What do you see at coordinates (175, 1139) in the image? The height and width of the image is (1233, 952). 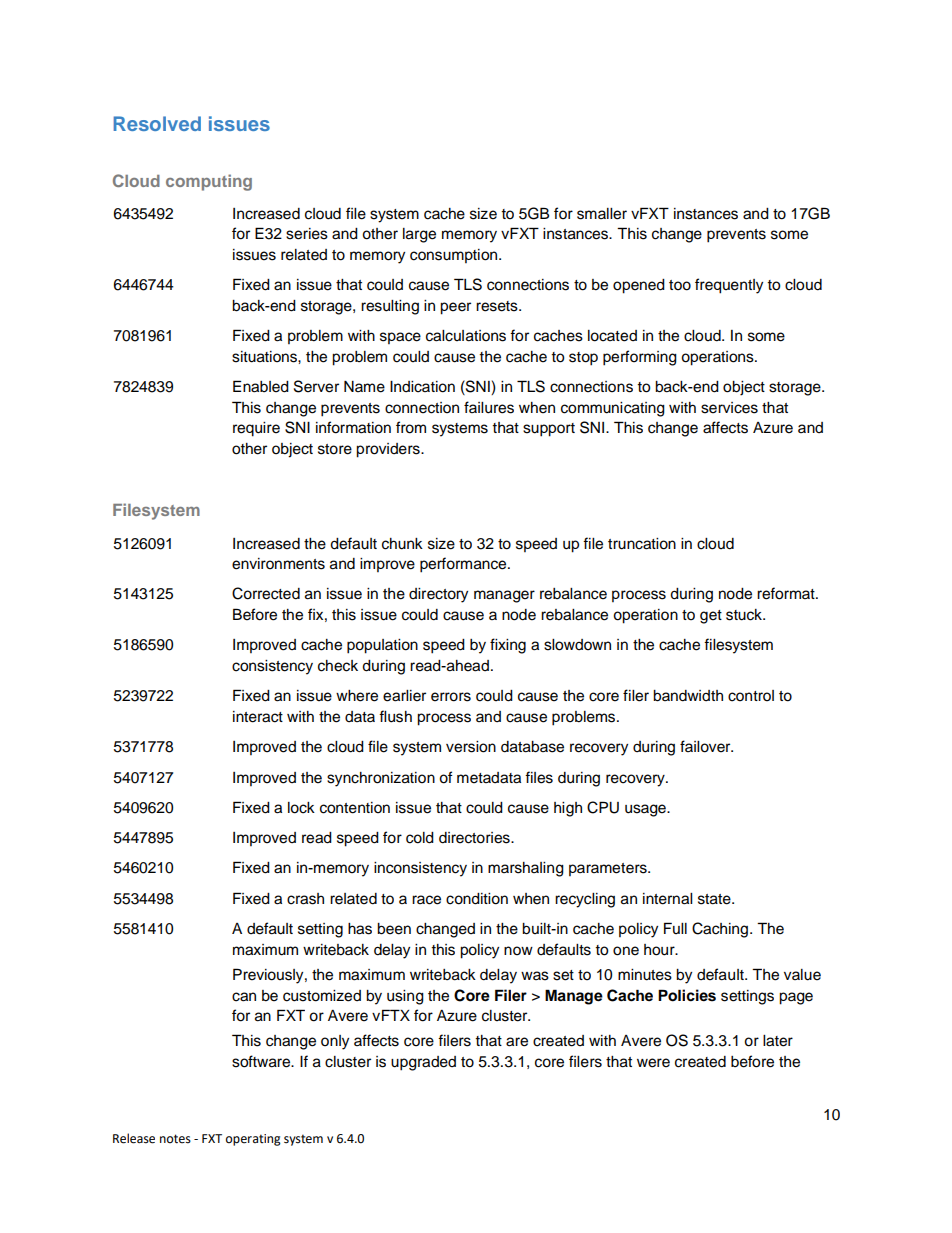 I see `notes` at bounding box center [175, 1139].
